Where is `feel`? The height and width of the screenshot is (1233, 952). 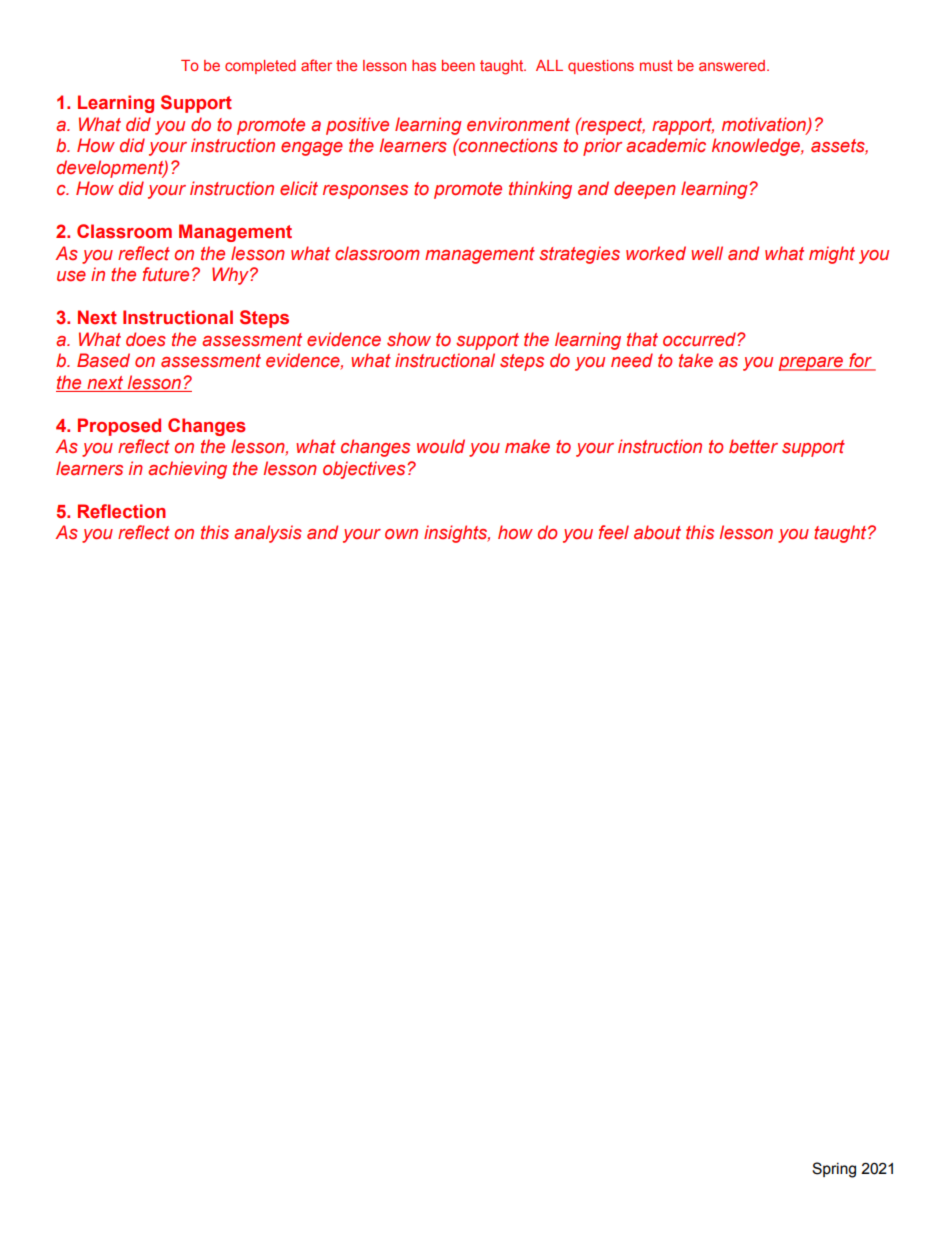 feel is located at coordinates (614, 532).
